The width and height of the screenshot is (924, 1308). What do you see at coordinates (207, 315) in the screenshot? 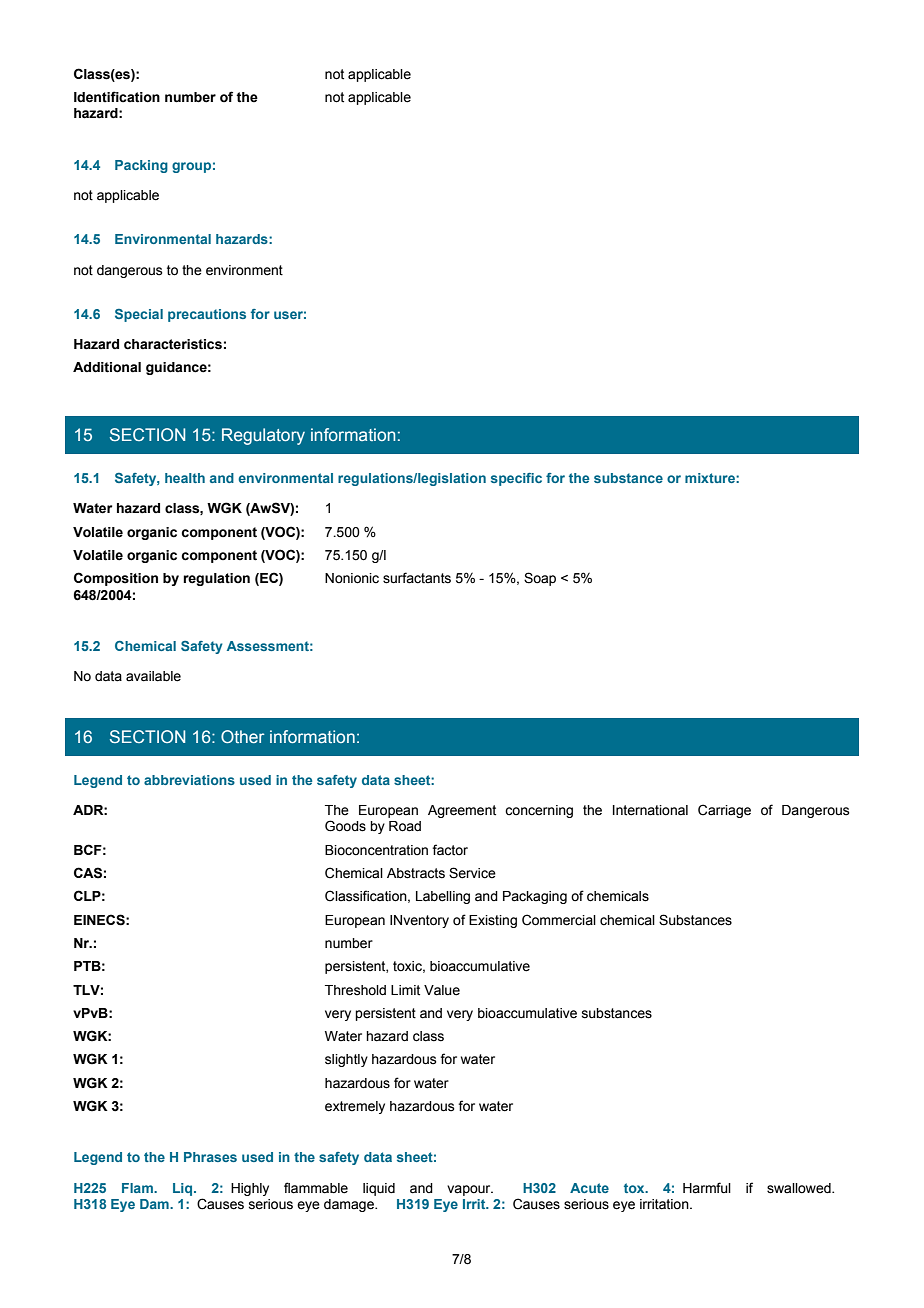
I see `precautions` at bounding box center [207, 315].
